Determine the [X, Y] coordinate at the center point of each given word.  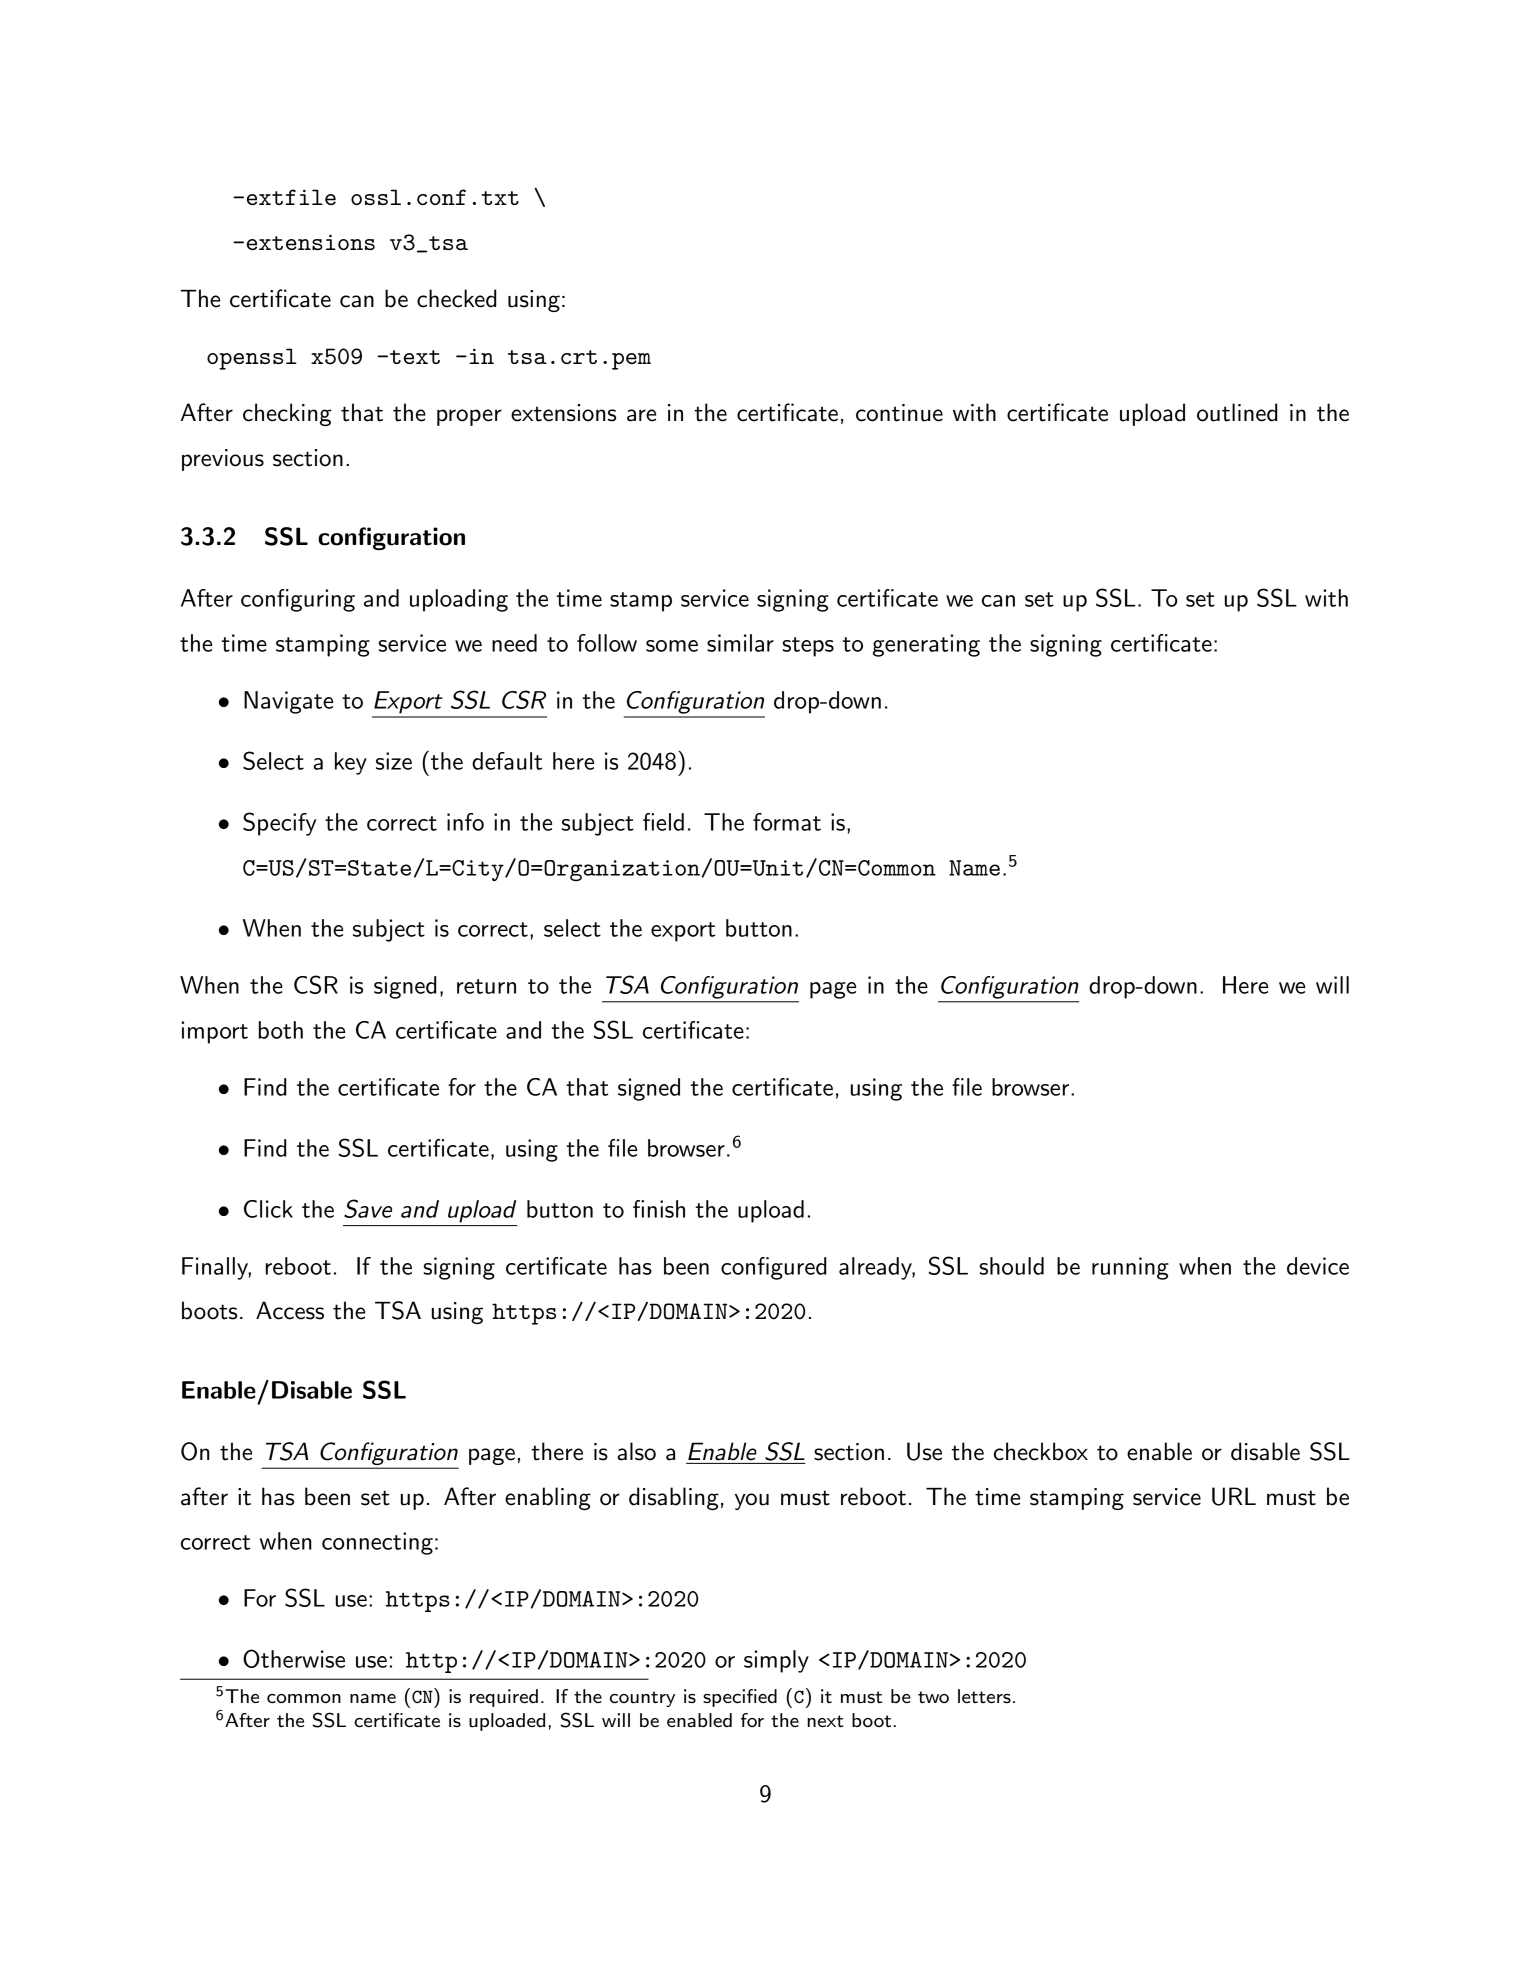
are [641, 415]
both [281, 1030]
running [1130, 1268]
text [415, 357]
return [486, 986]
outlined [1237, 412]
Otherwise [294, 1658]
